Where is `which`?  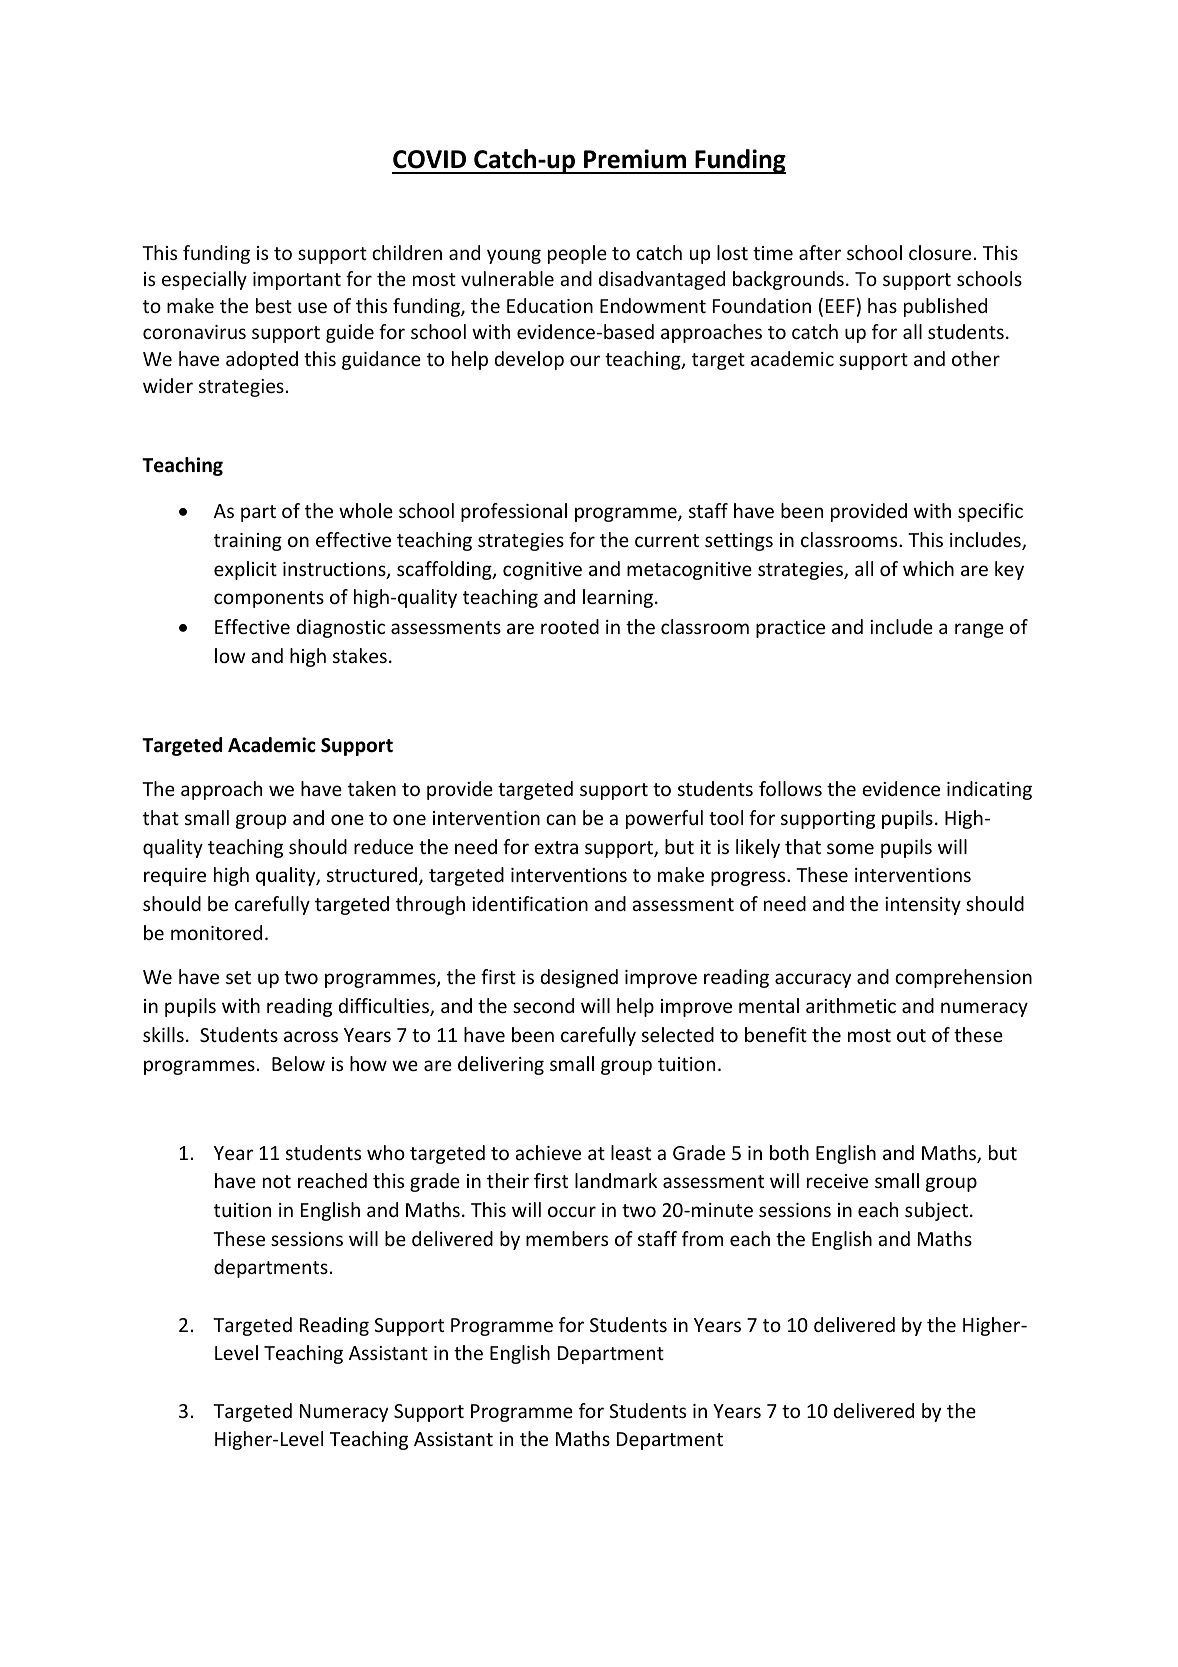 which is located at coordinates (928, 568).
